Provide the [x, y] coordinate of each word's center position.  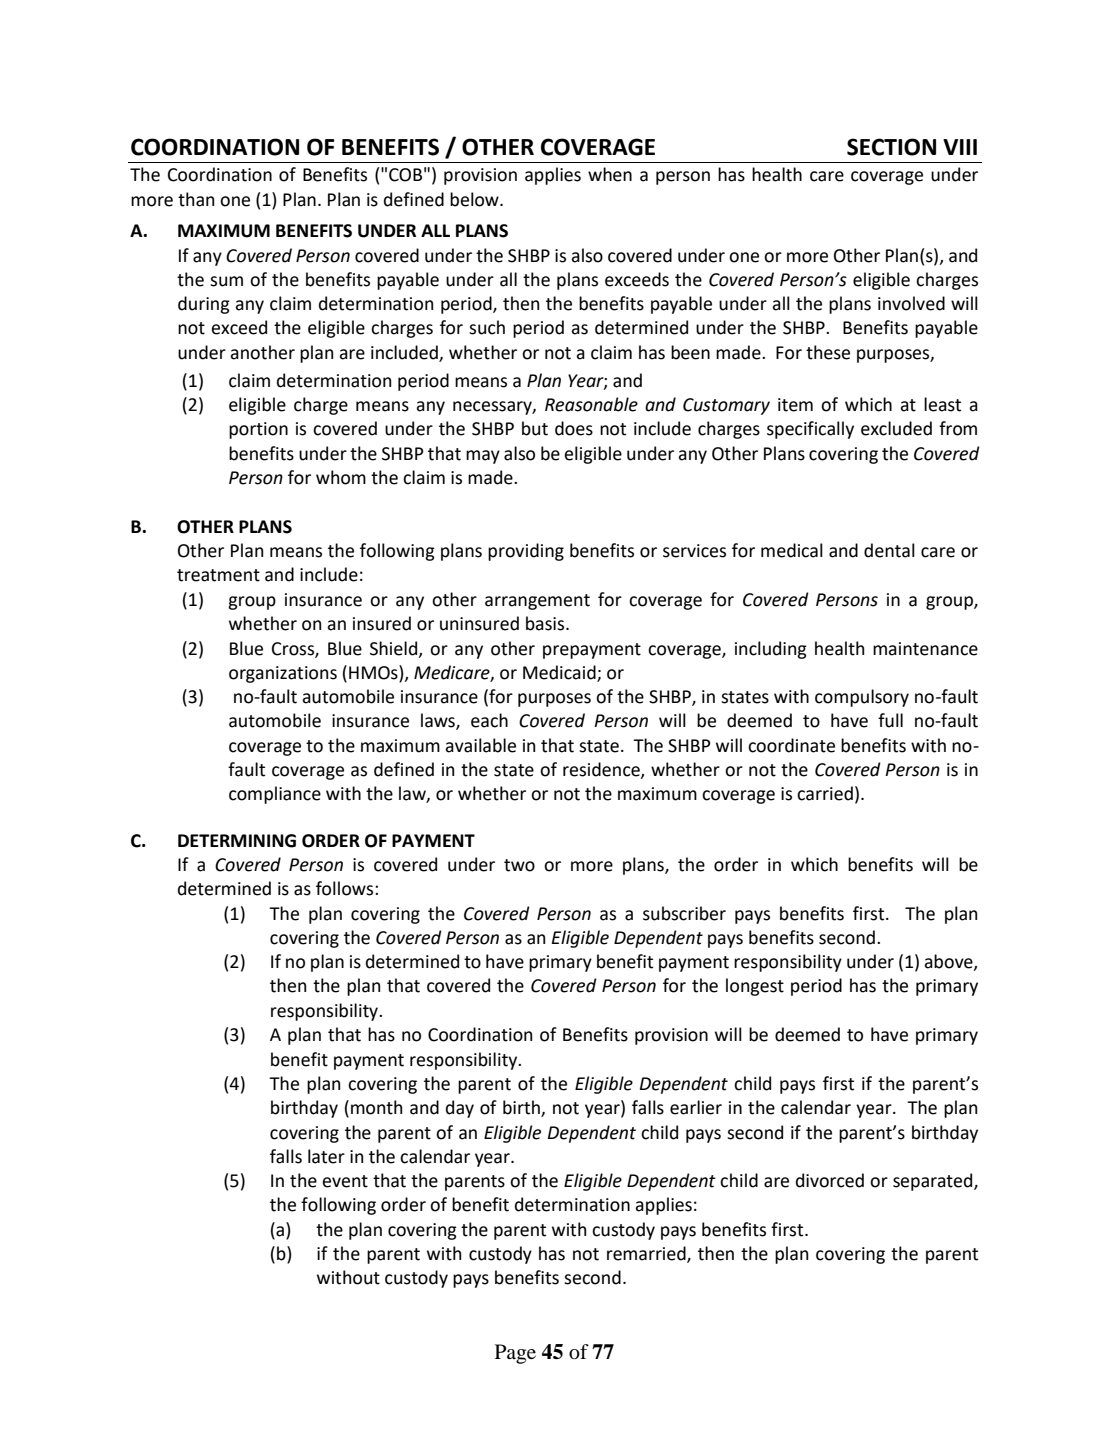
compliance [275, 795]
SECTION [891, 147]
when [610, 174]
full [890, 720]
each [489, 720]
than [196, 199]
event [345, 1181]
